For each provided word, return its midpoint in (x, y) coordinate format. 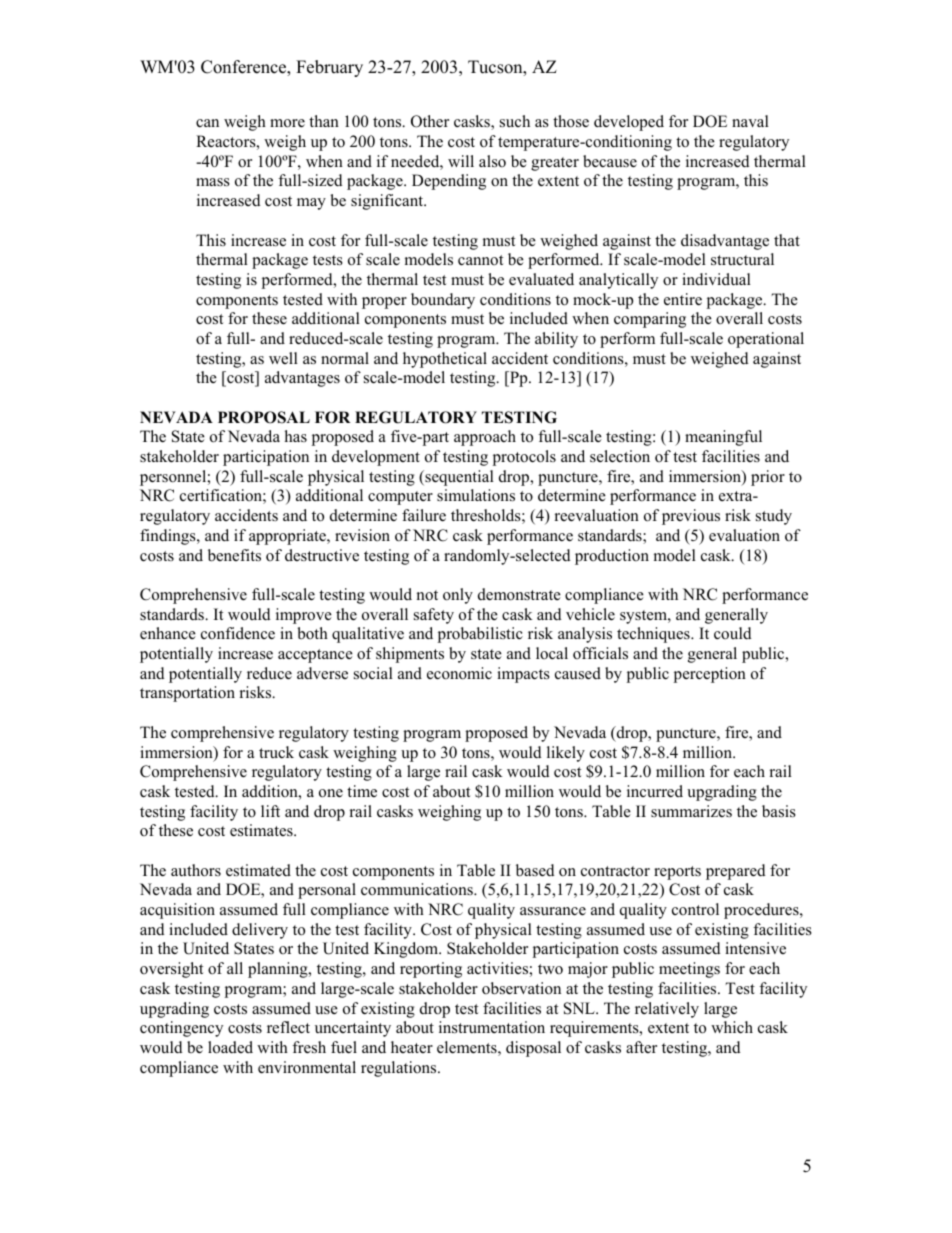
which (732, 1027)
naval (750, 121)
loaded (230, 1047)
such (515, 121)
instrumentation (492, 1027)
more (287, 123)
